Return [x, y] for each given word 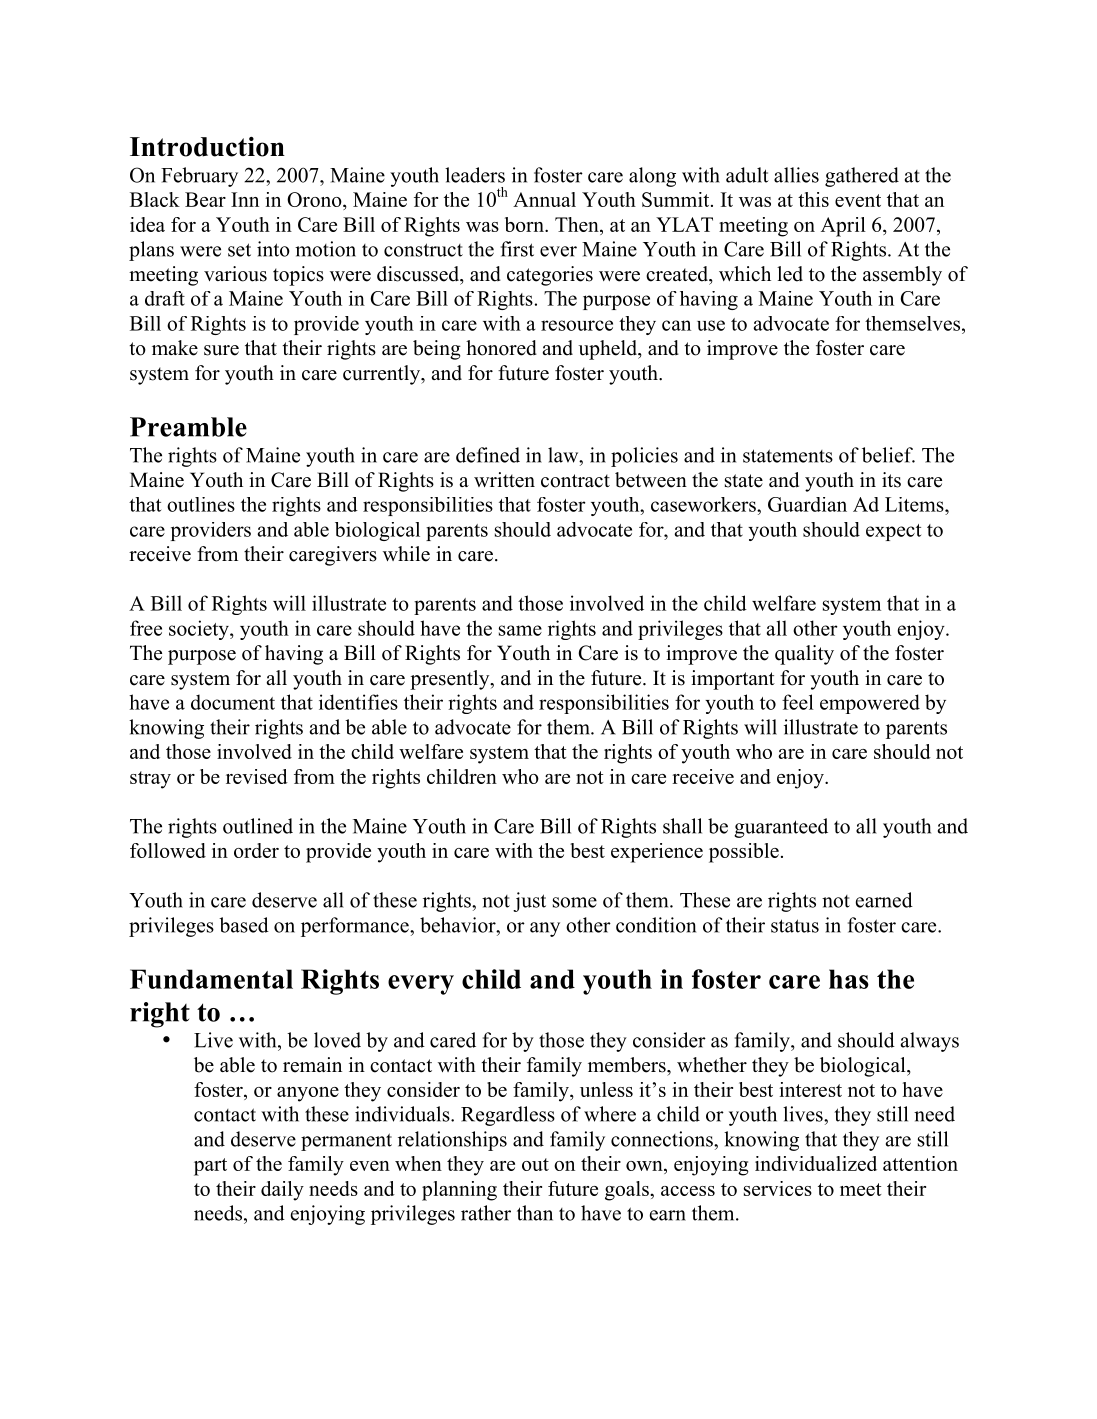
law [564, 455]
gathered [862, 177]
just [529, 902]
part [210, 1167]
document [233, 702]
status [795, 926]
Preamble [188, 427]
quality [804, 655]
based [244, 925]
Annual [544, 199]
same [520, 630]
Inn [245, 199]
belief [888, 455]
